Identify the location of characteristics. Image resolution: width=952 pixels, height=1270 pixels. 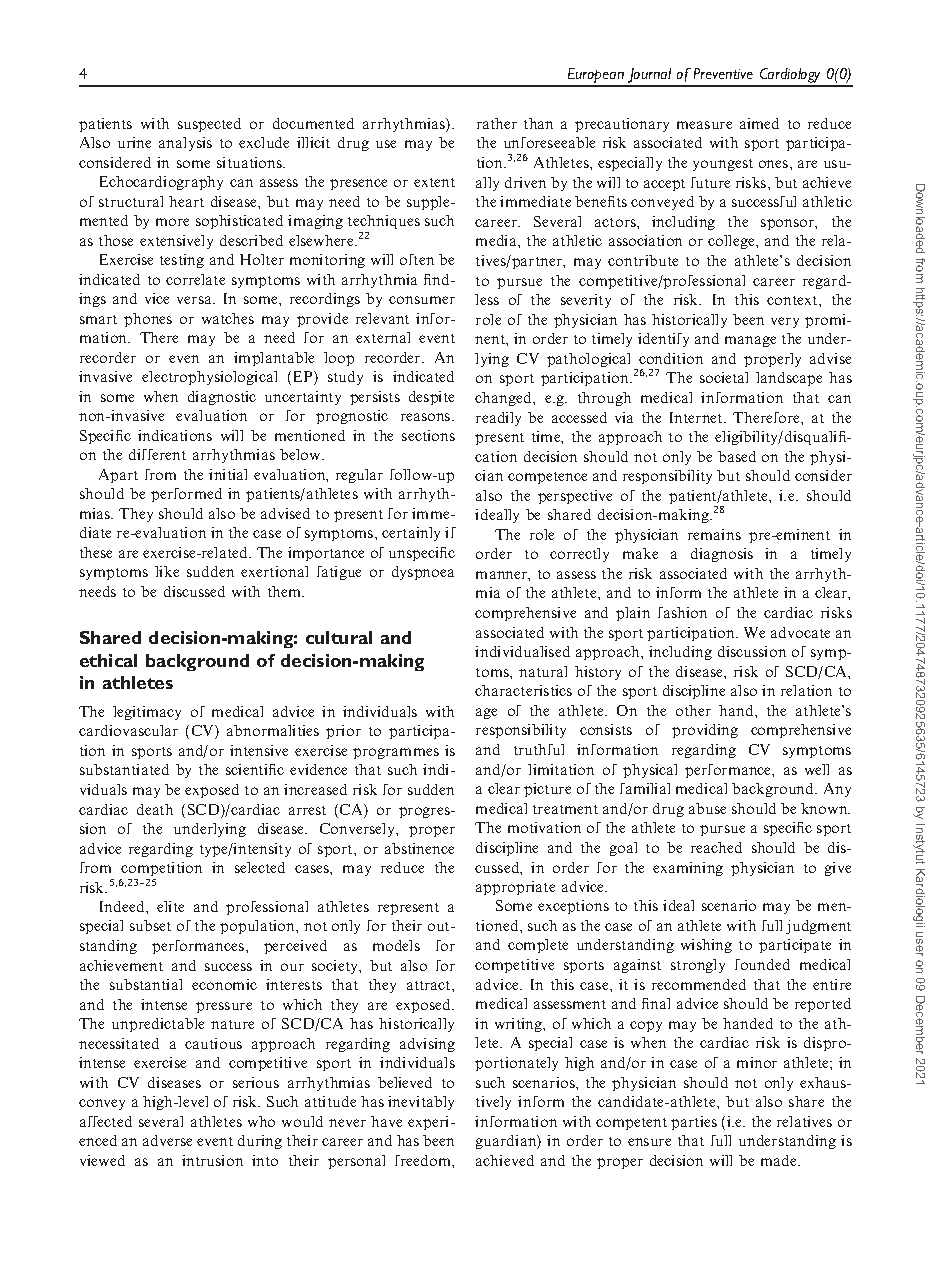
(523, 690).
